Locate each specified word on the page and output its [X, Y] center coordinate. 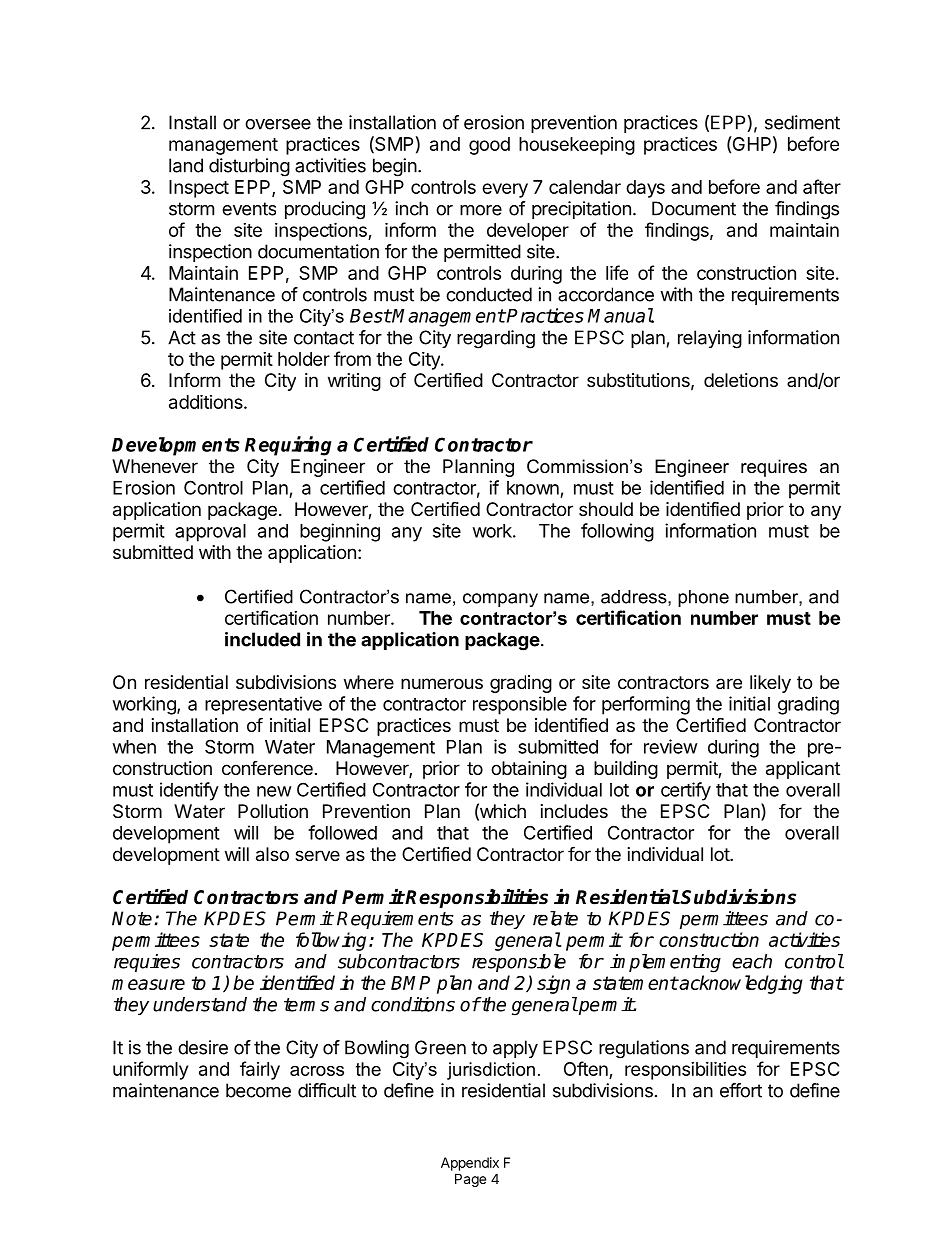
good [489, 146]
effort [741, 1090]
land [186, 165]
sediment [802, 122]
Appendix [470, 1164]
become [258, 1090]
